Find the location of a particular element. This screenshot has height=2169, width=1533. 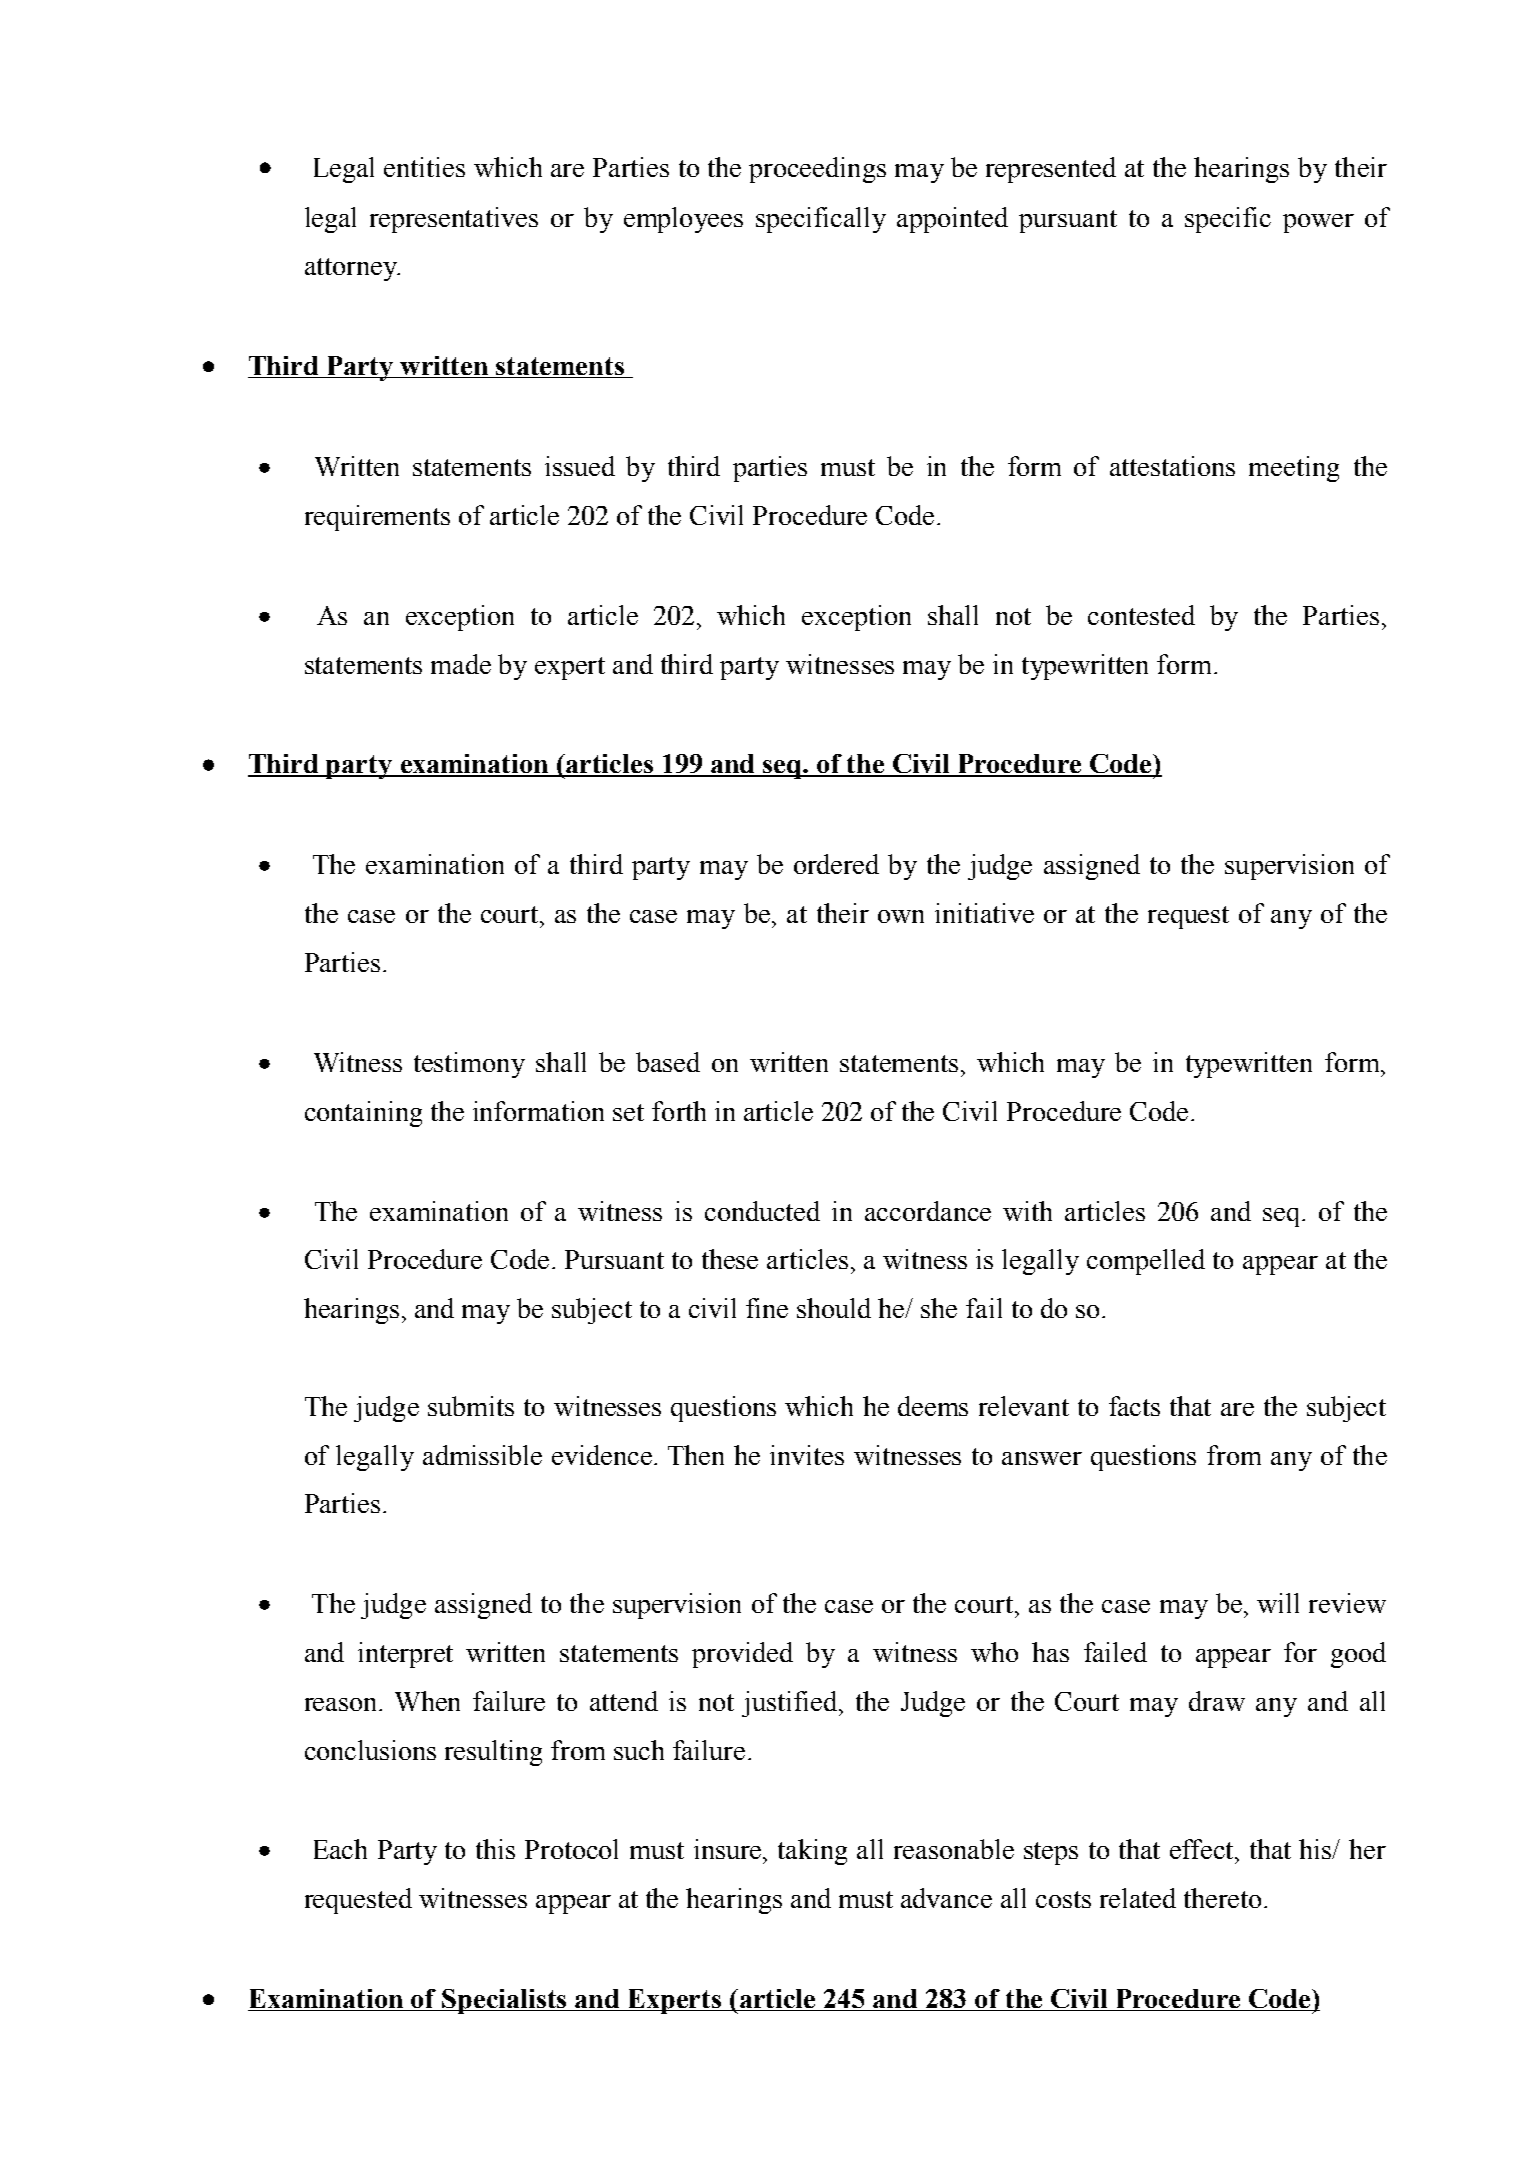

compelled is located at coordinates (1146, 1262).
